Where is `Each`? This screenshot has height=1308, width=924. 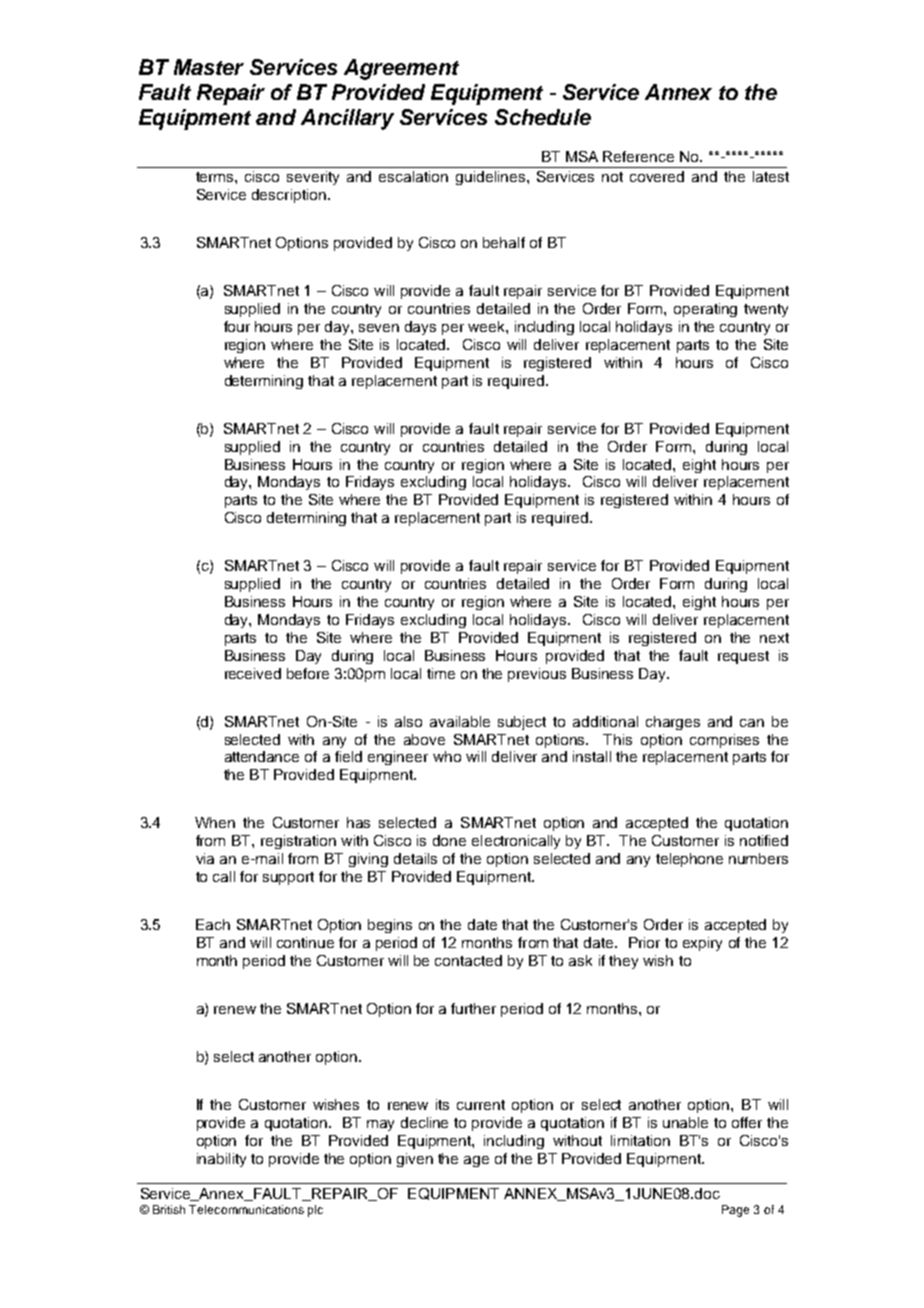
Each is located at coordinates (213, 924).
